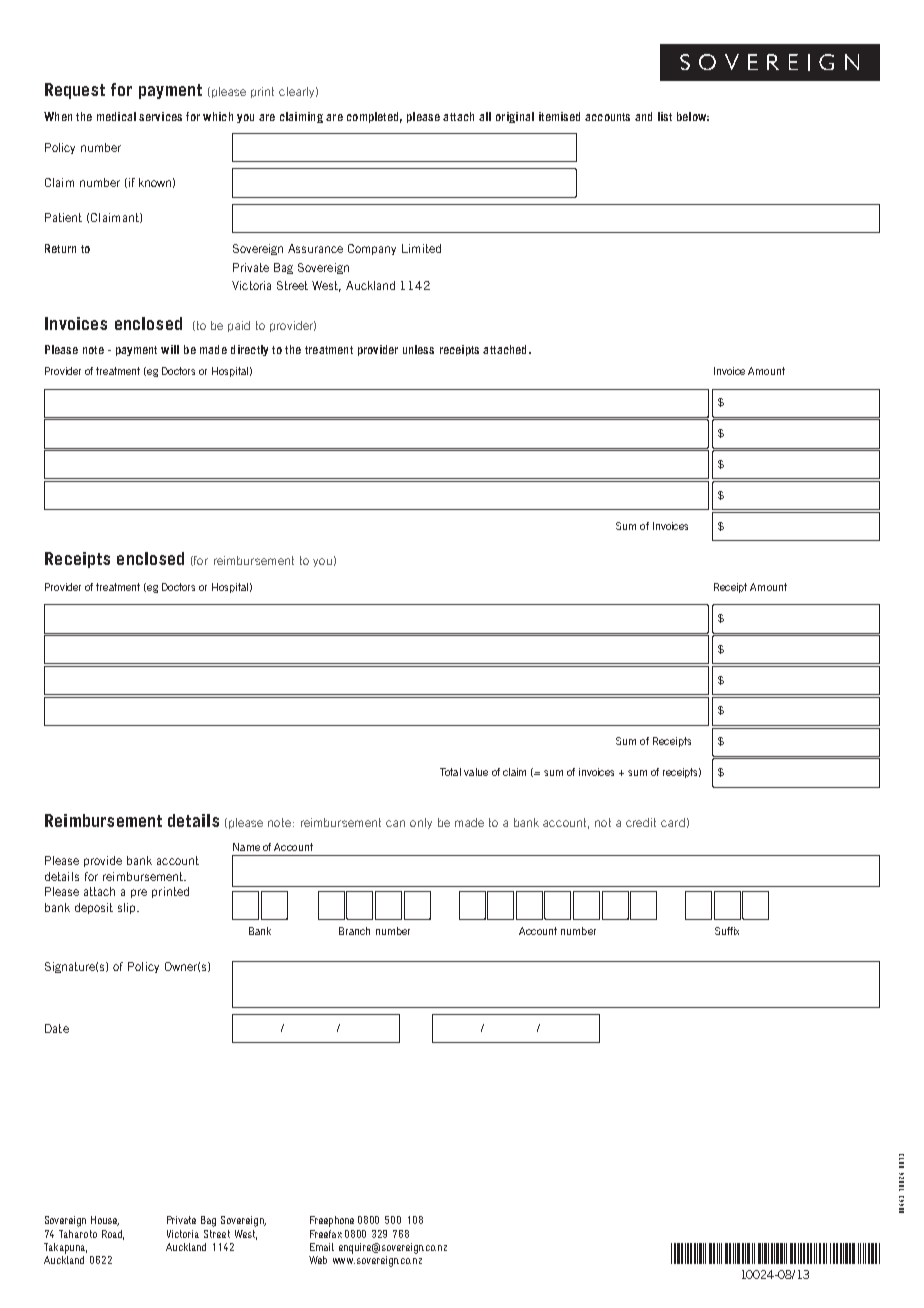 This screenshot has height=1308, width=924. What do you see at coordinates (485, 116) in the screenshot?
I see `all` at bounding box center [485, 116].
